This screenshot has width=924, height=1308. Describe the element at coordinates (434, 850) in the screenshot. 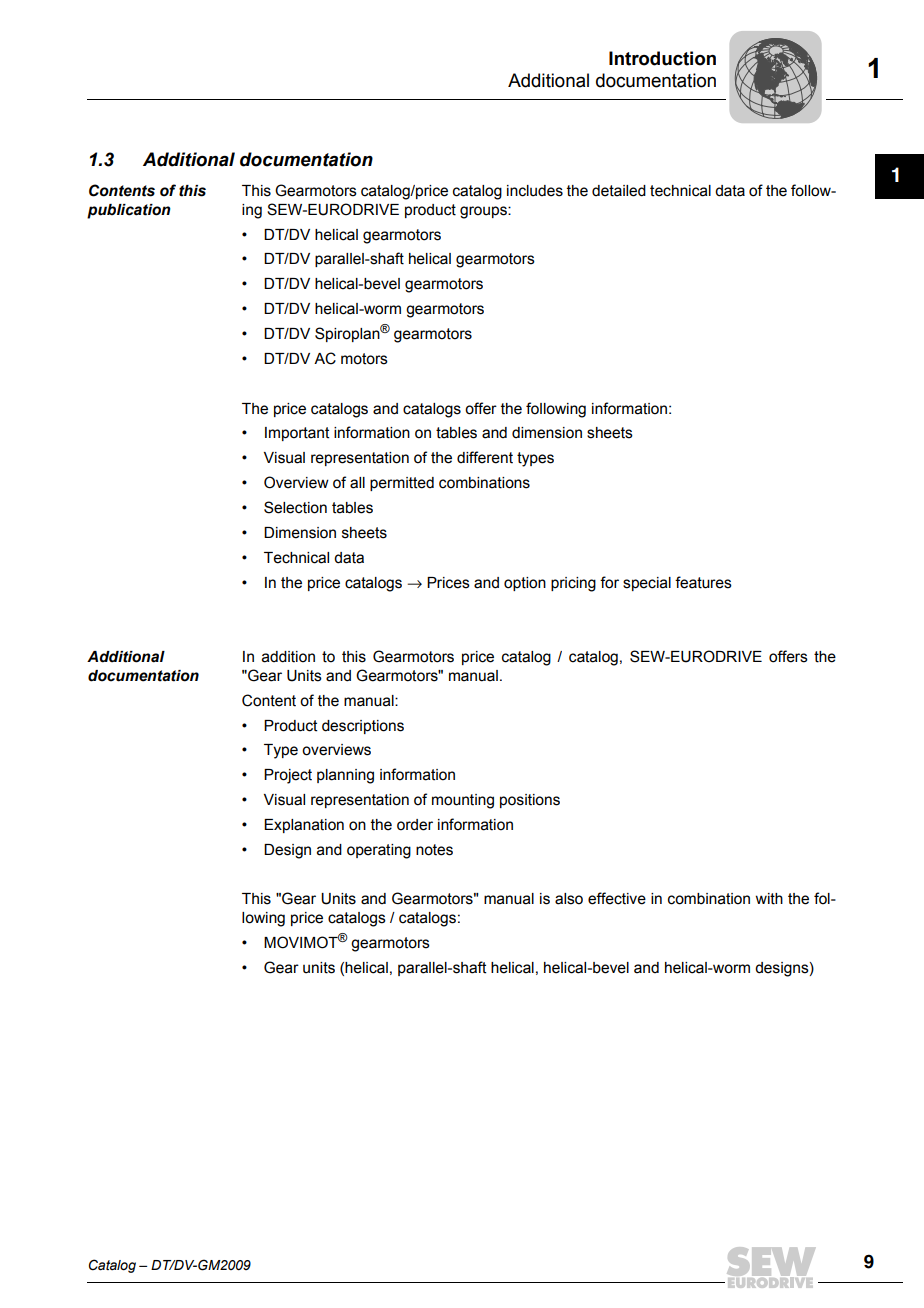

I see `notes` at that location.
